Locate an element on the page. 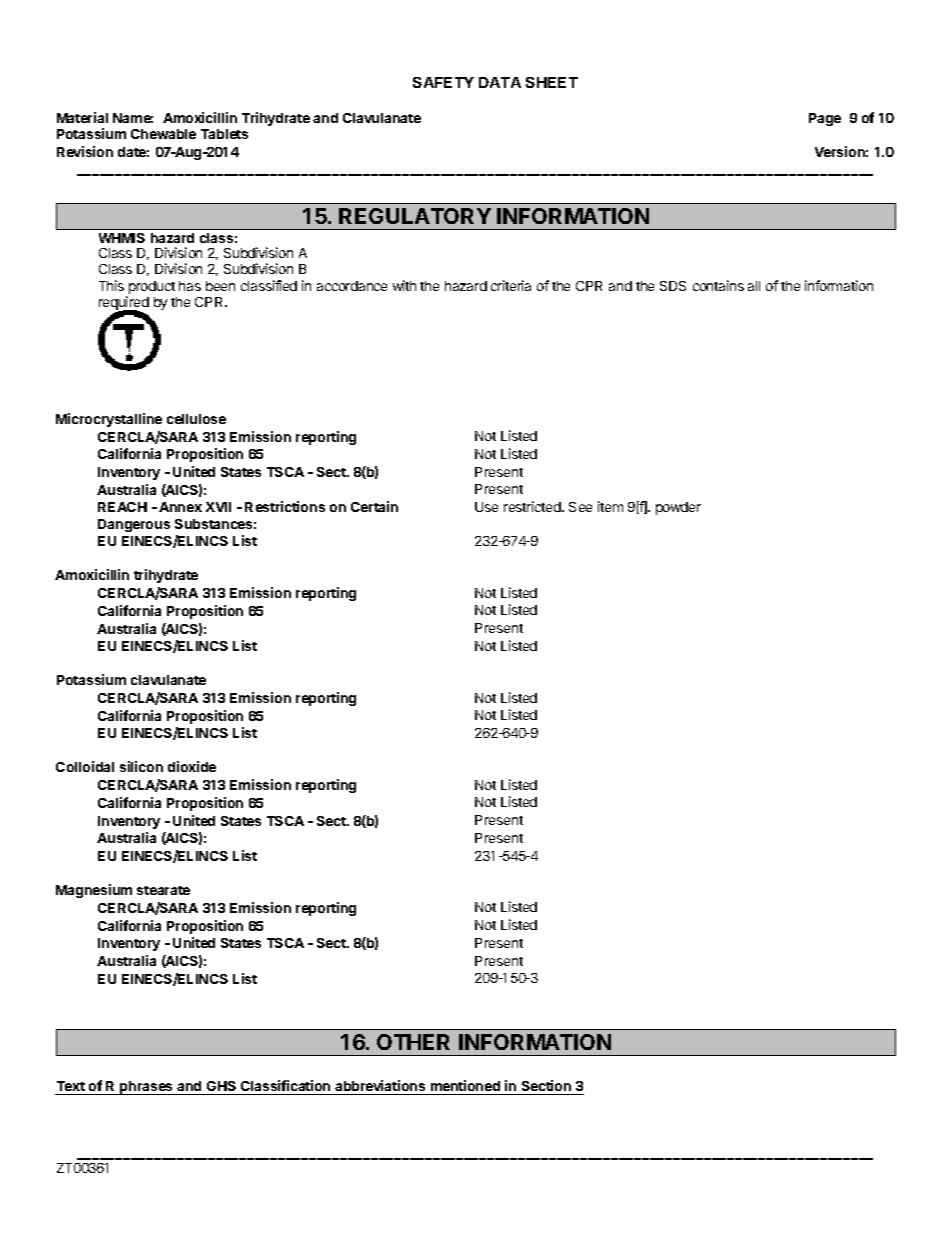  cellulose is located at coordinates (196, 419).
